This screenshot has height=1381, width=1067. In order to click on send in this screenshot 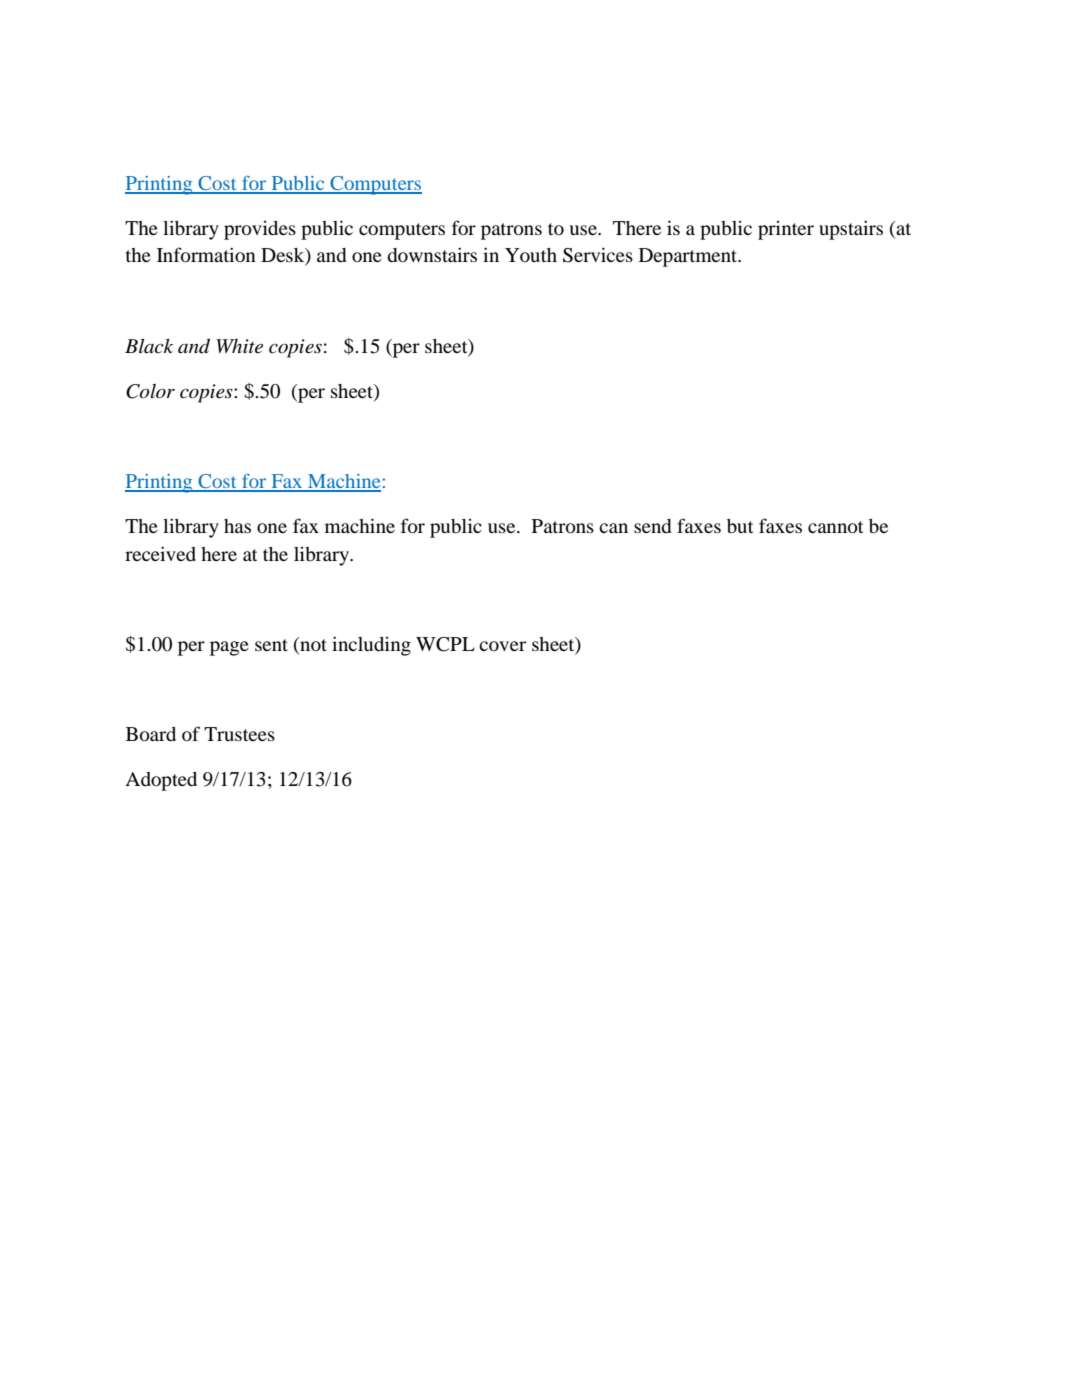, I will do `click(652, 526)`.
